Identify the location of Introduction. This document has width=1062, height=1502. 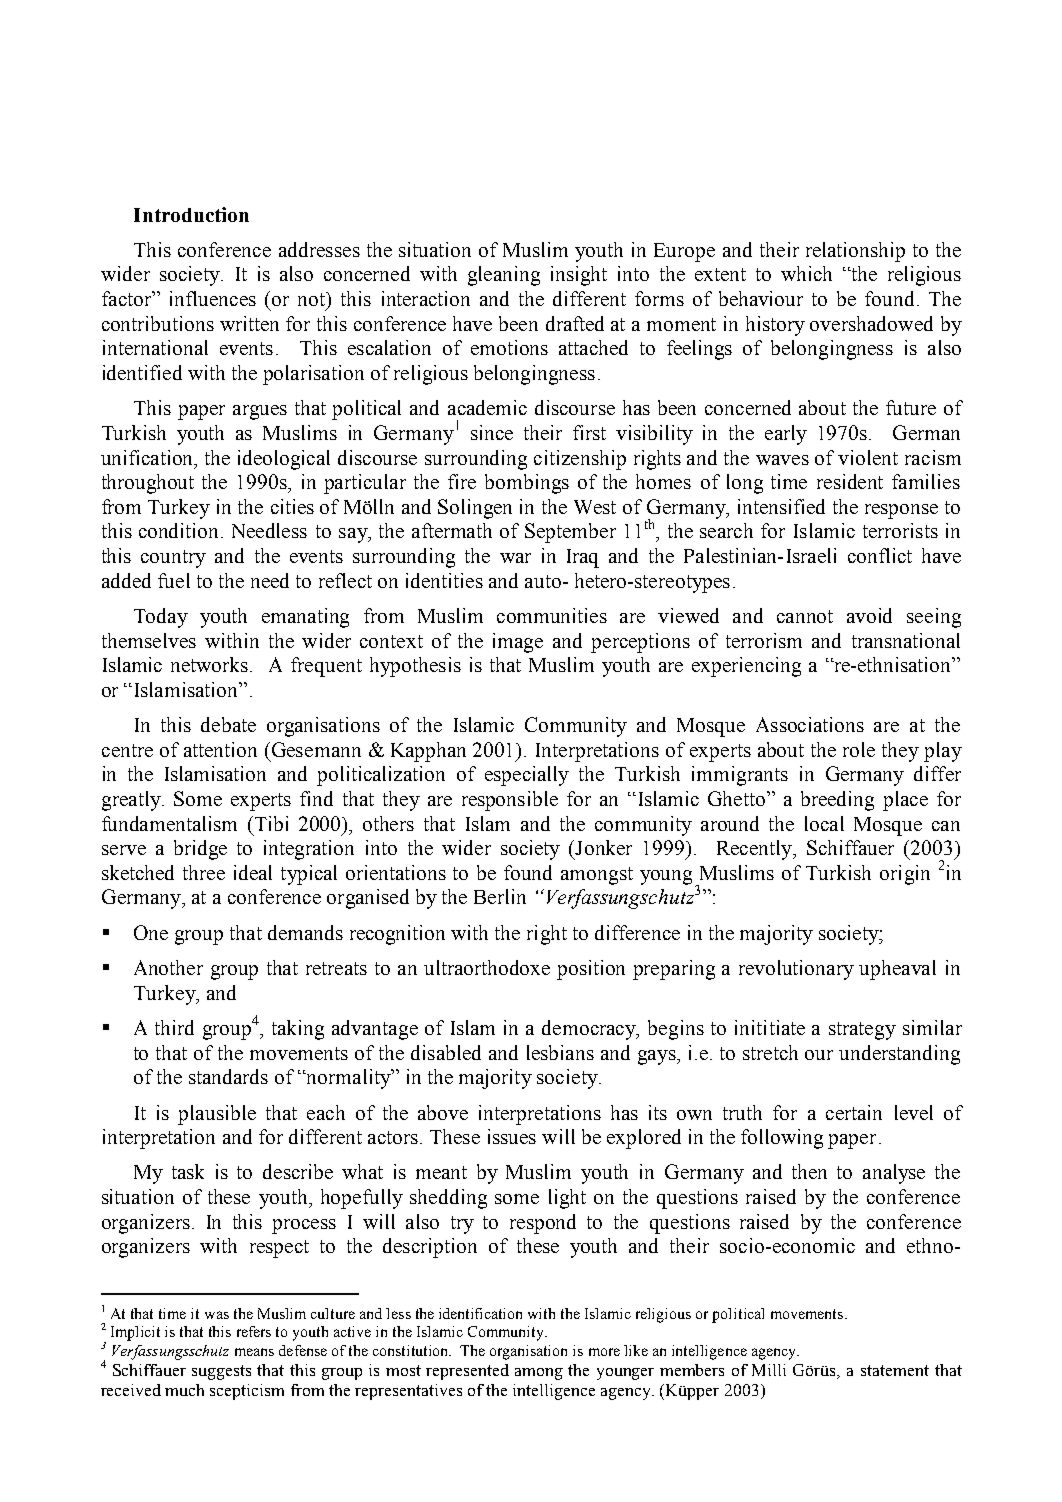
(191, 214).
